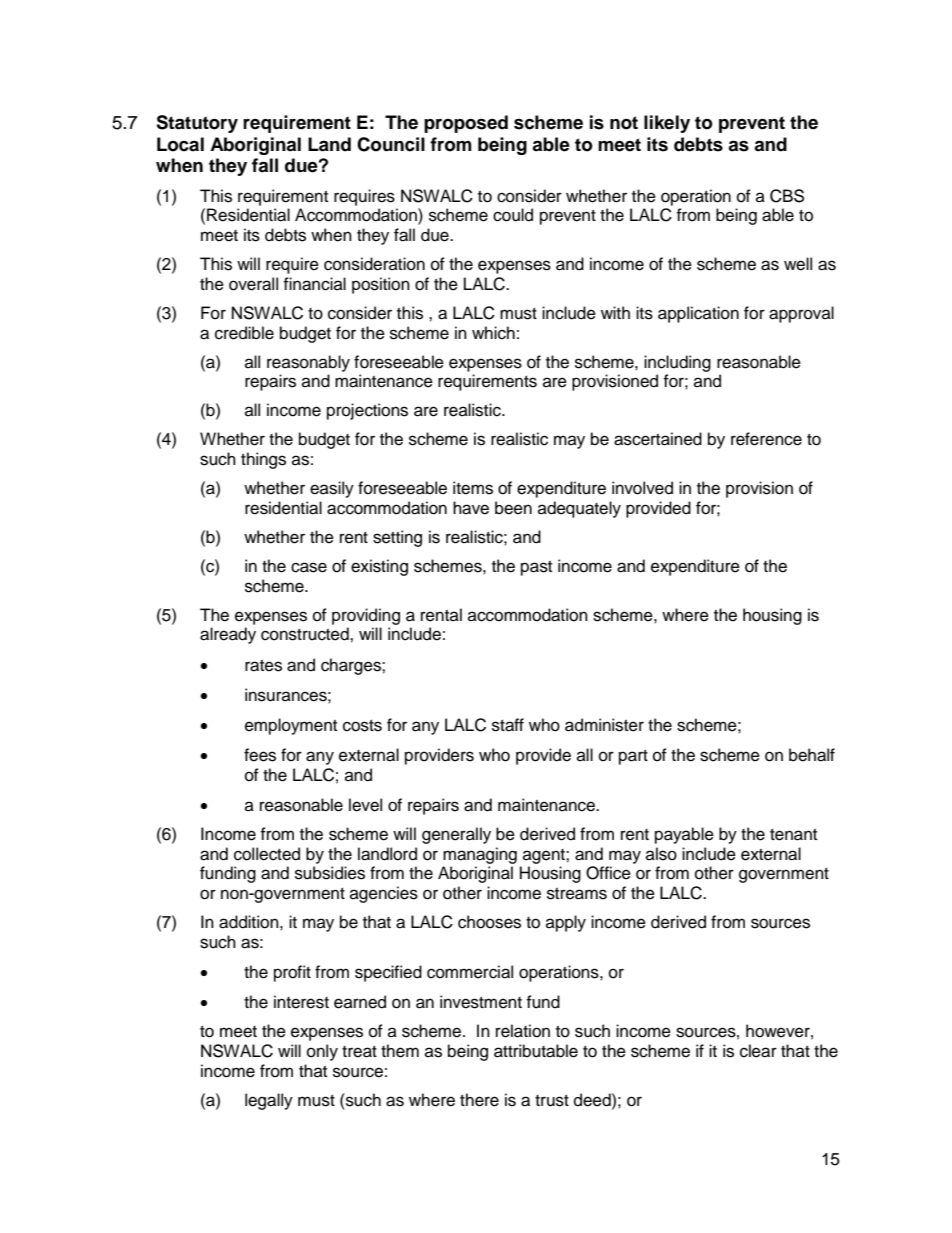 The image size is (952, 1233). What do you see at coordinates (479, 1100) in the screenshot?
I see `there` at bounding box center [479, 1100].
